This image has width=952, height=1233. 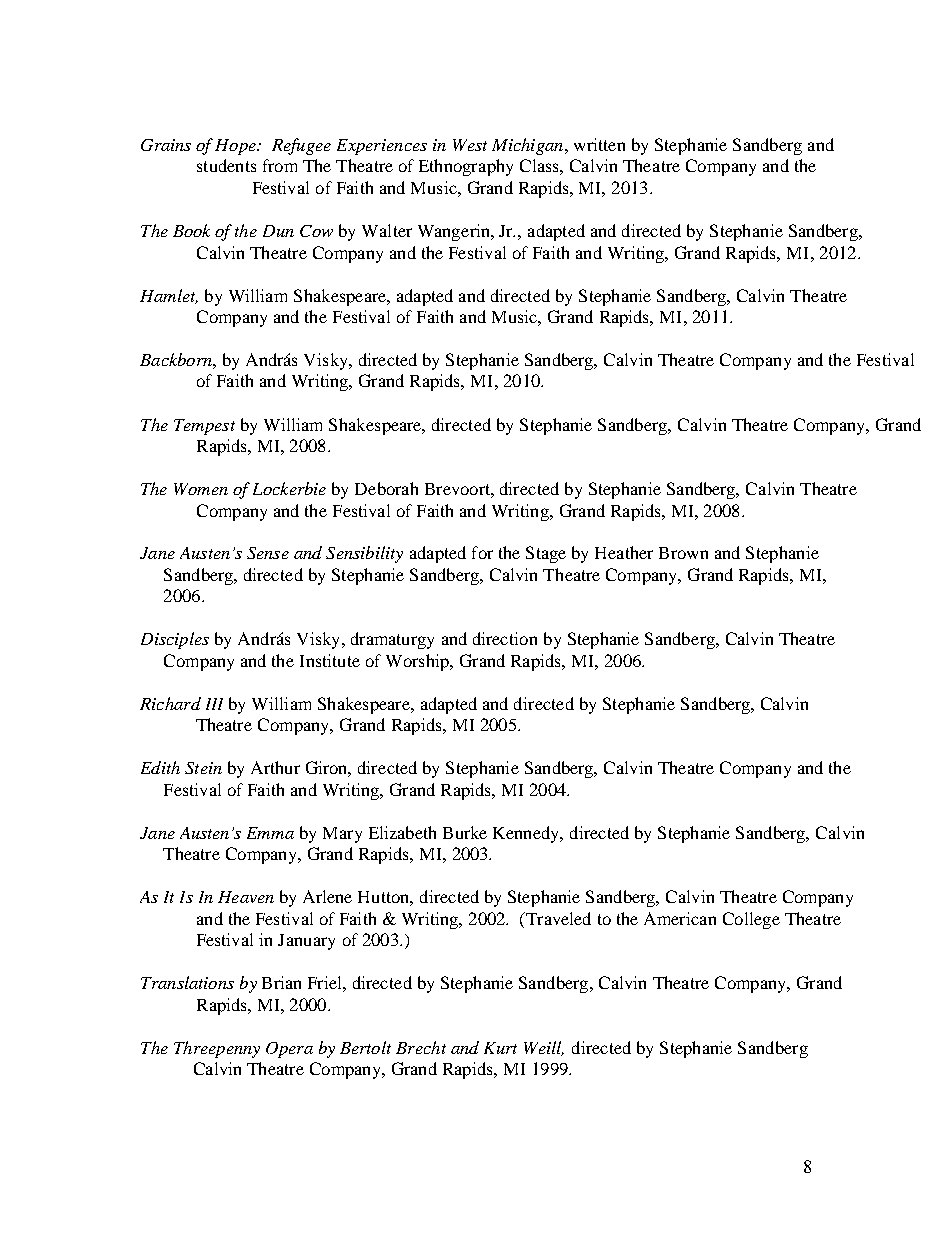 I want to click on Ethnography, so click(x=466, y=167).
